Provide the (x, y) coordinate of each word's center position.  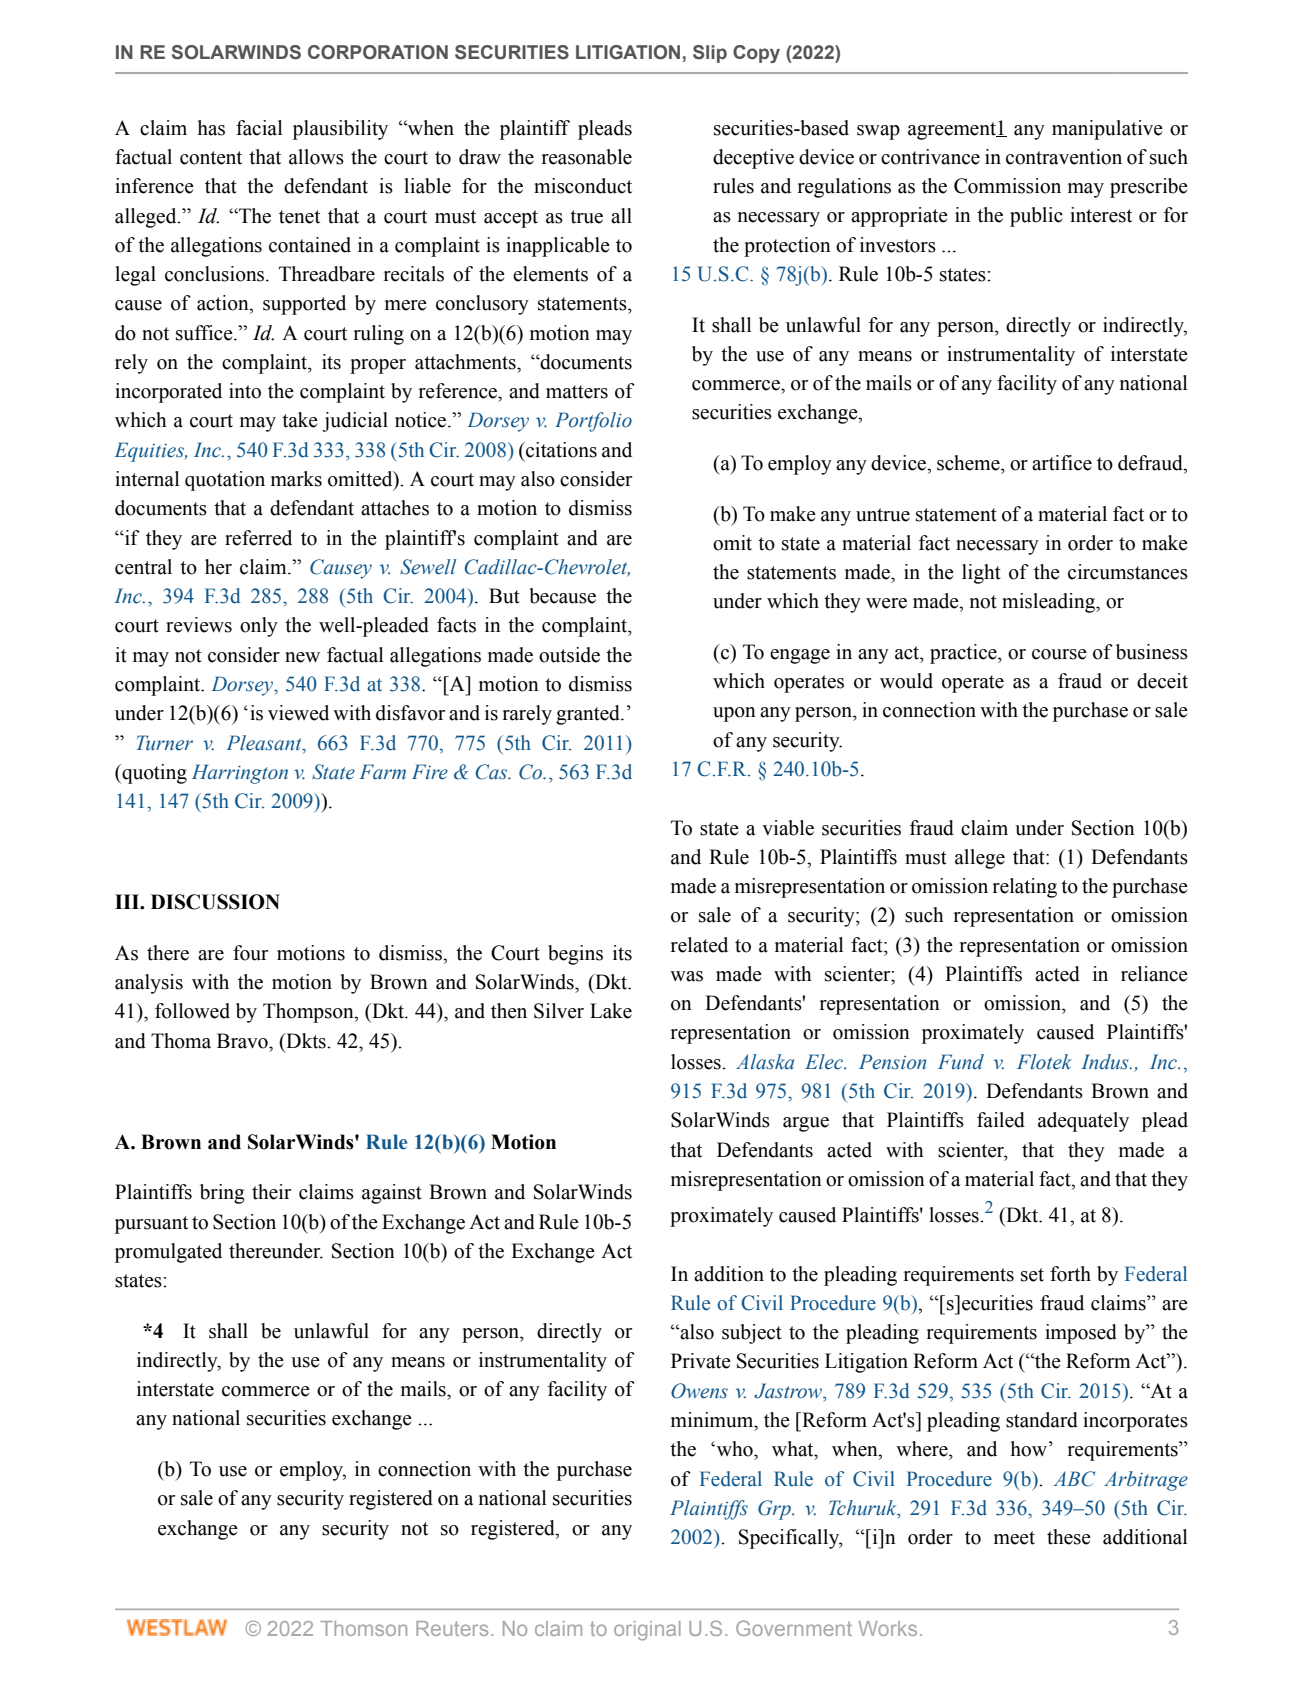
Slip (710, 54)
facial (259, 128)
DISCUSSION (215, 902)
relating (1025, 888)
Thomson (364, 1628)
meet (1014, 1538)
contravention (1064, 157)
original (647, 1631)
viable (788, 828)
